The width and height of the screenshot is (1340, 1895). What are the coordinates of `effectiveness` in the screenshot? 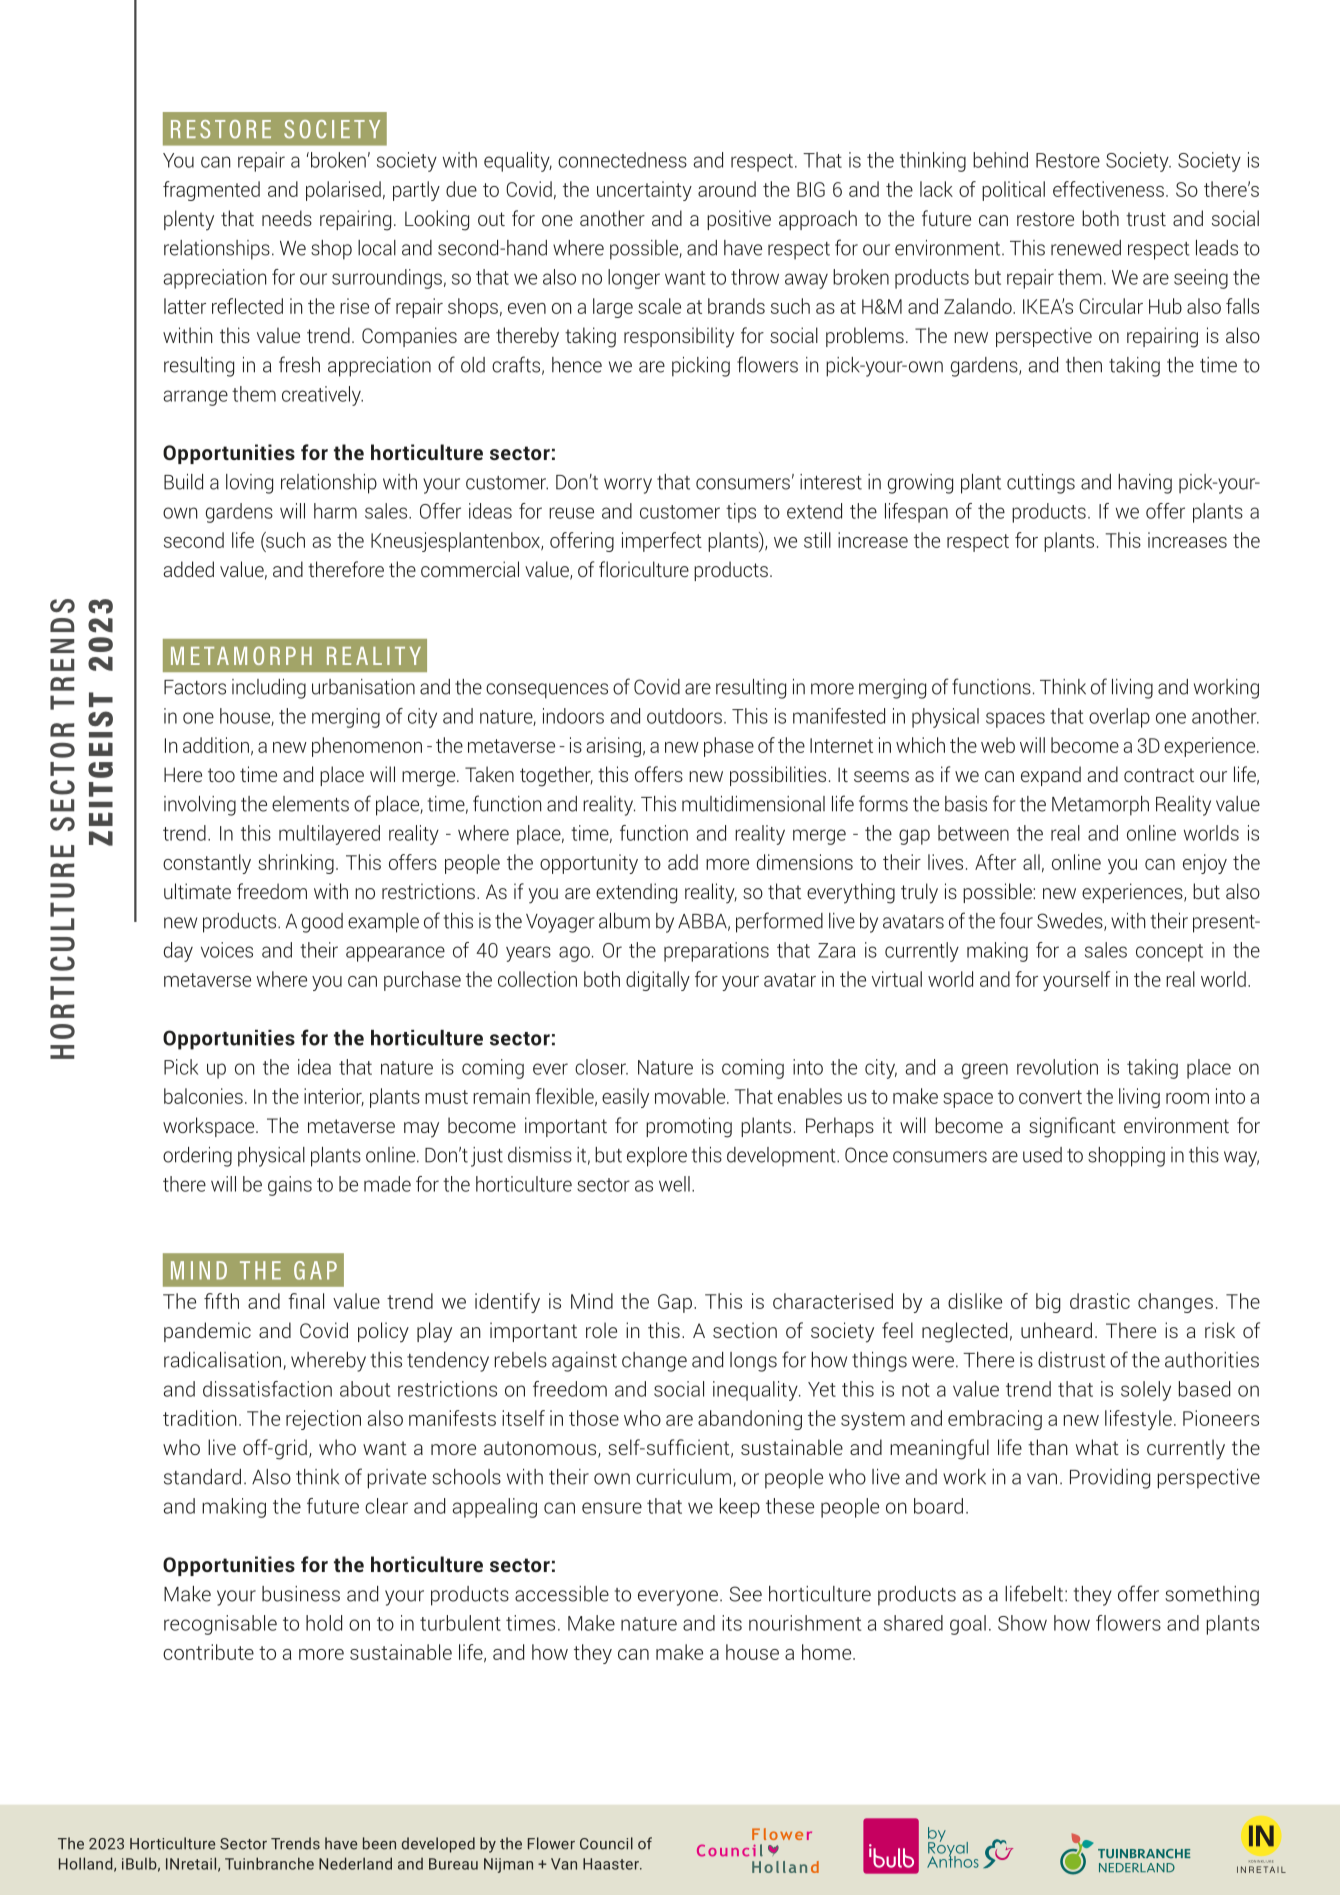 It's located at (1108, 189).
